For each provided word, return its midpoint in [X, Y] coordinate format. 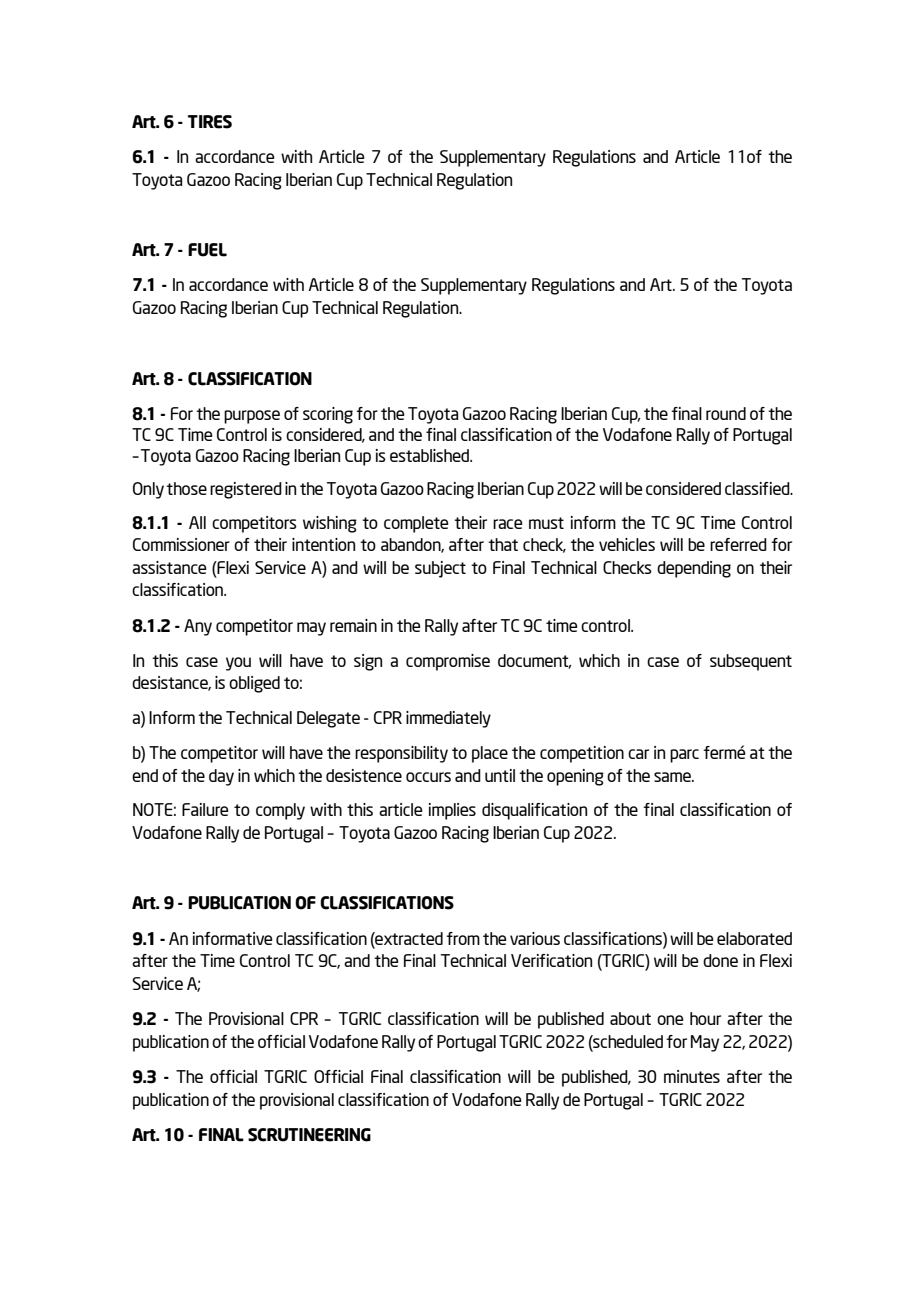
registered [246, 490]
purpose [252, 417]
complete [416, 524]
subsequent [751, 662]
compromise [448, 662]
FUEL [207, 250]
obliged [254, 684]
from [463, 938]
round [726, 413]
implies [452, 811]
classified [758, 488]
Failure [205, 809]
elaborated [754, 938]
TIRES [210, 122]
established [430, 455]
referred [738, 544]
